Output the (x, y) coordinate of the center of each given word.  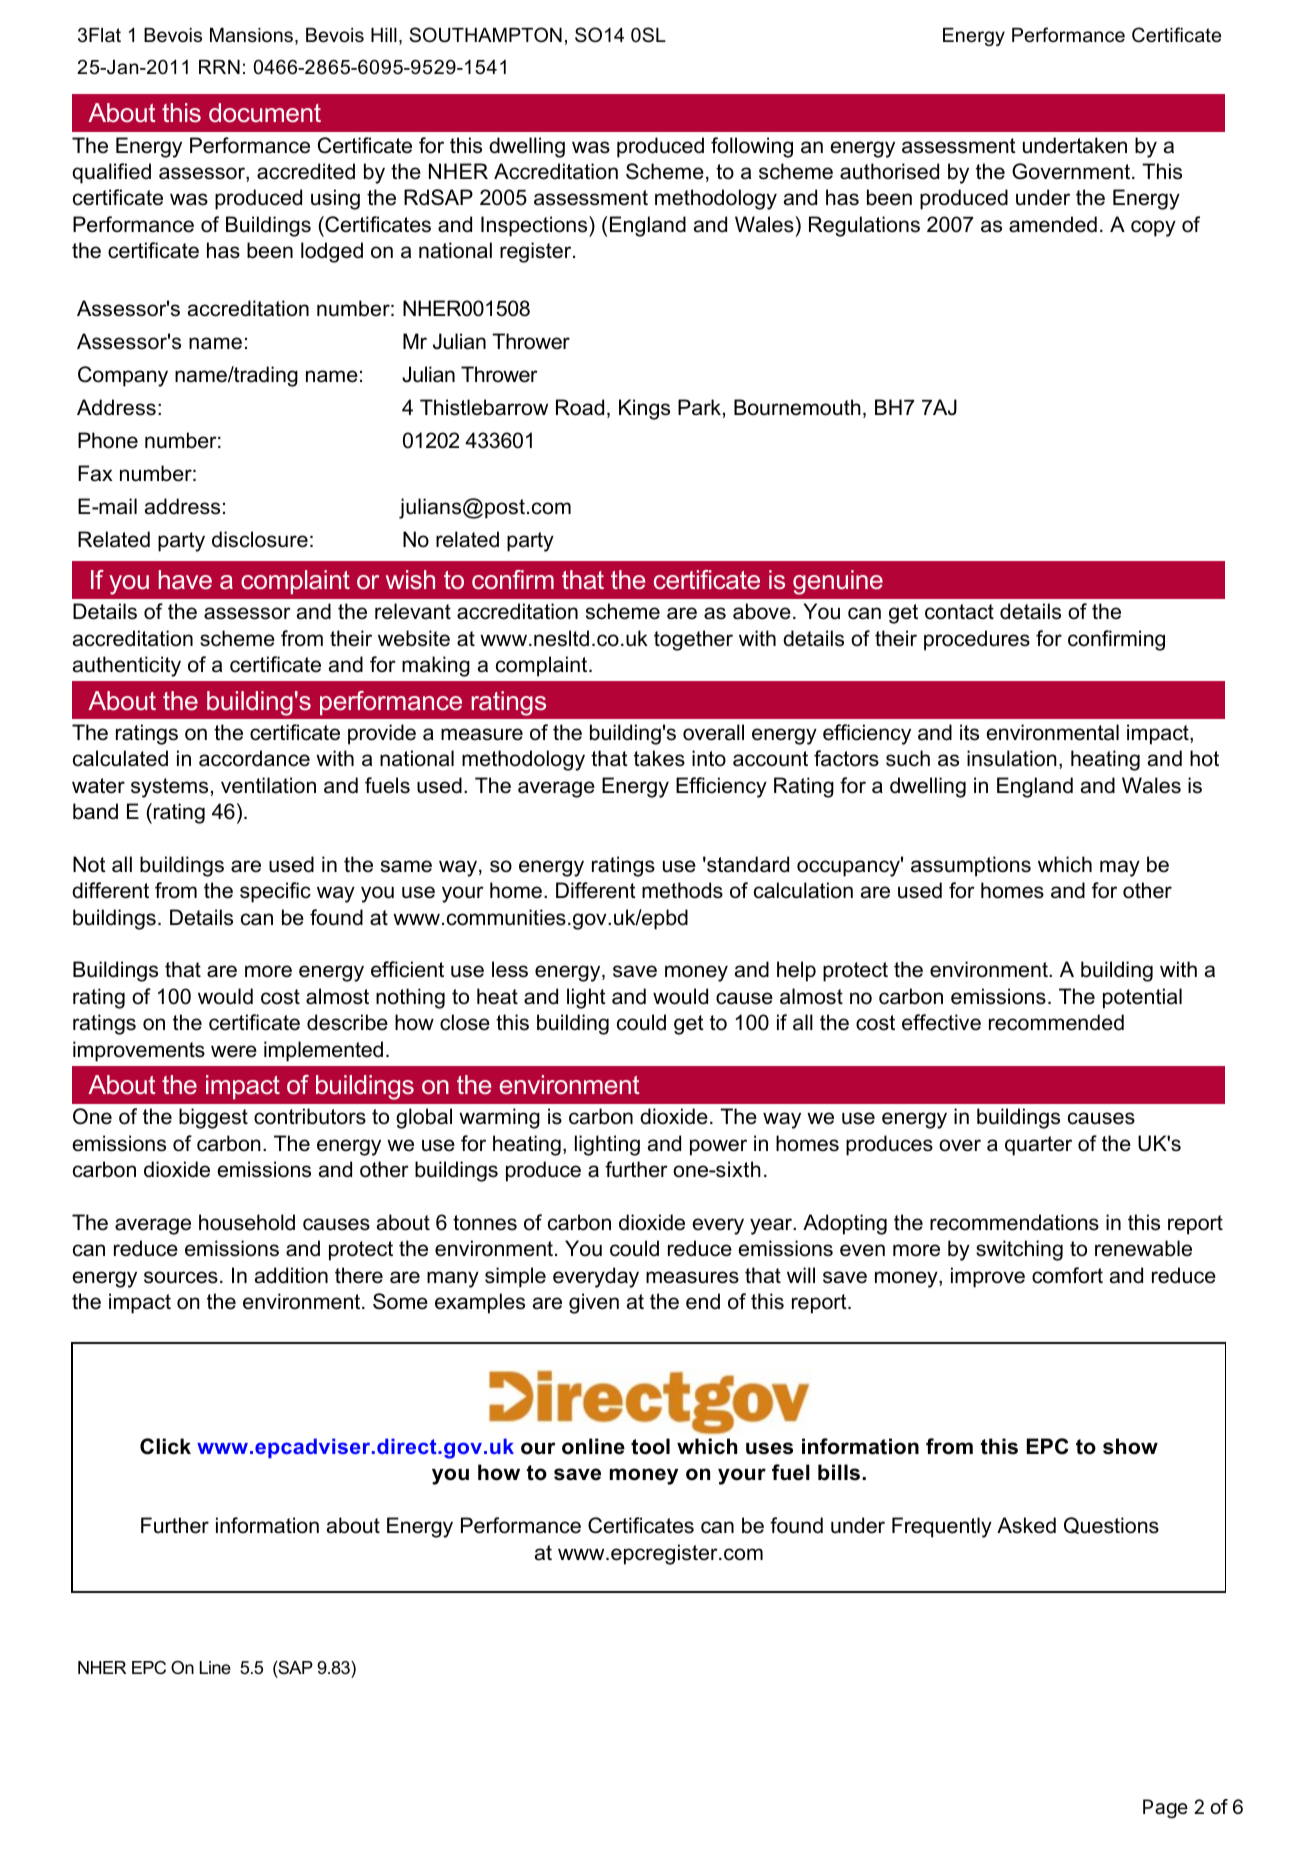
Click (165, 1446)
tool (650, 1446)
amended (1053, 224)
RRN (219, 67)
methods (682, 890)
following (752, 147)
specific (275, 892)
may (1120, 868)
